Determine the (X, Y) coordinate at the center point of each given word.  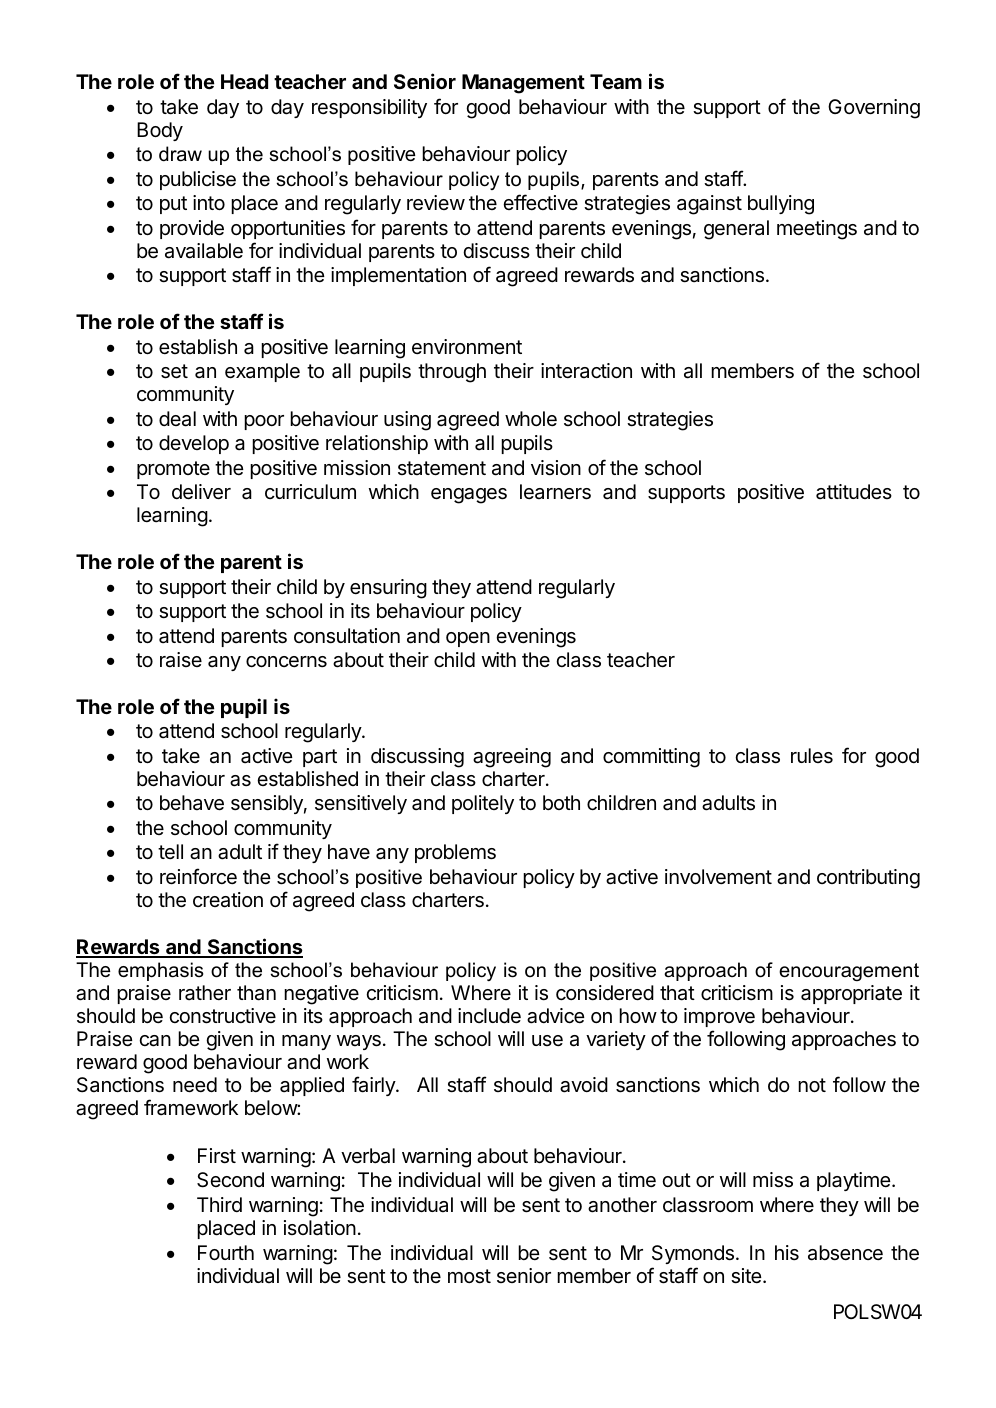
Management (523, 84)
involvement (718, 876)
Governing (874, 109)
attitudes (854, 492)
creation (228, 900)
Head (244, 81)
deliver (201, 492)
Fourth (226, 1252)
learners (555, 492)
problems (455, 853)
